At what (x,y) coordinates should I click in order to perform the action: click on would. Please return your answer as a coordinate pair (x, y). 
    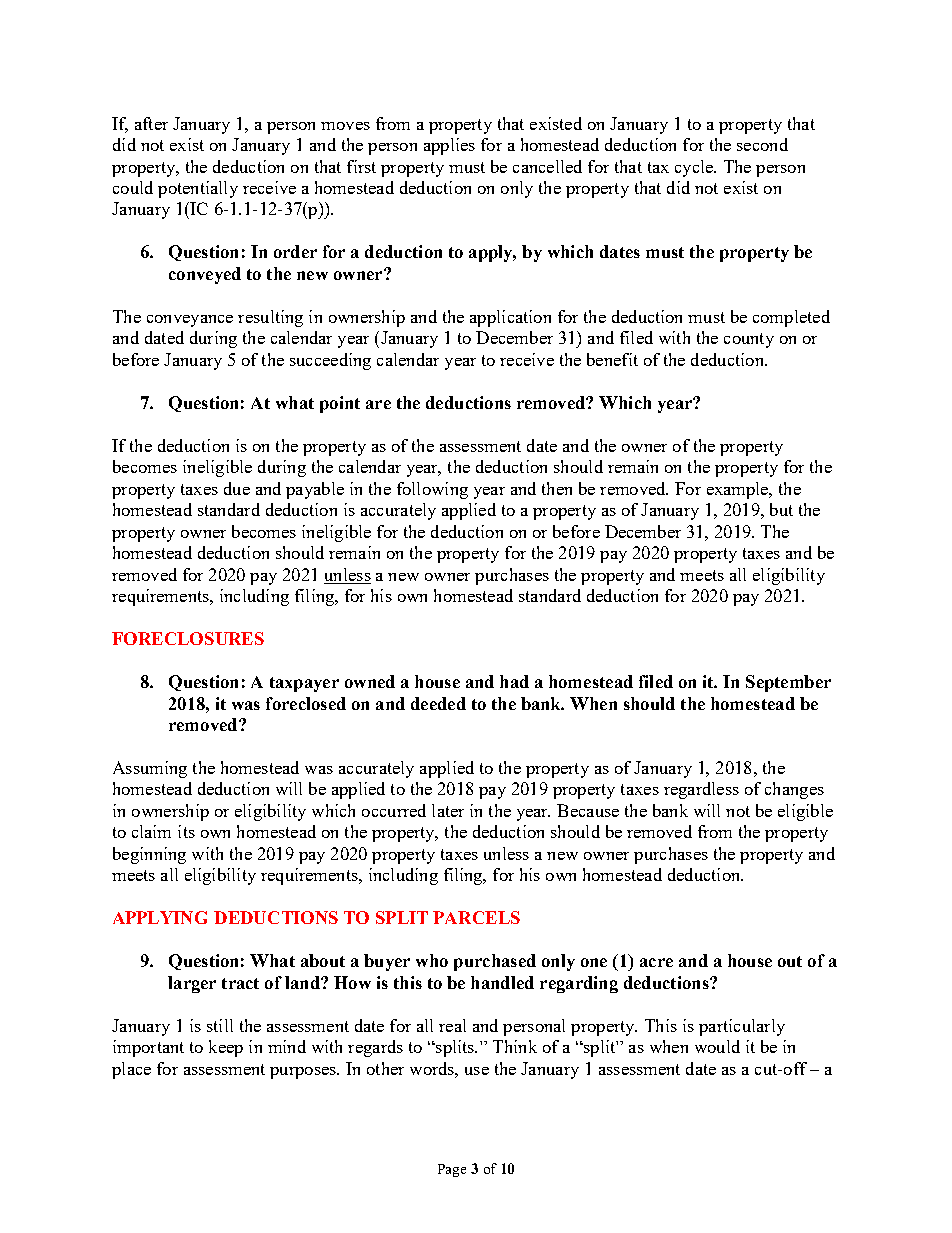
    Looking at the image, I should click on (717, 1046).
